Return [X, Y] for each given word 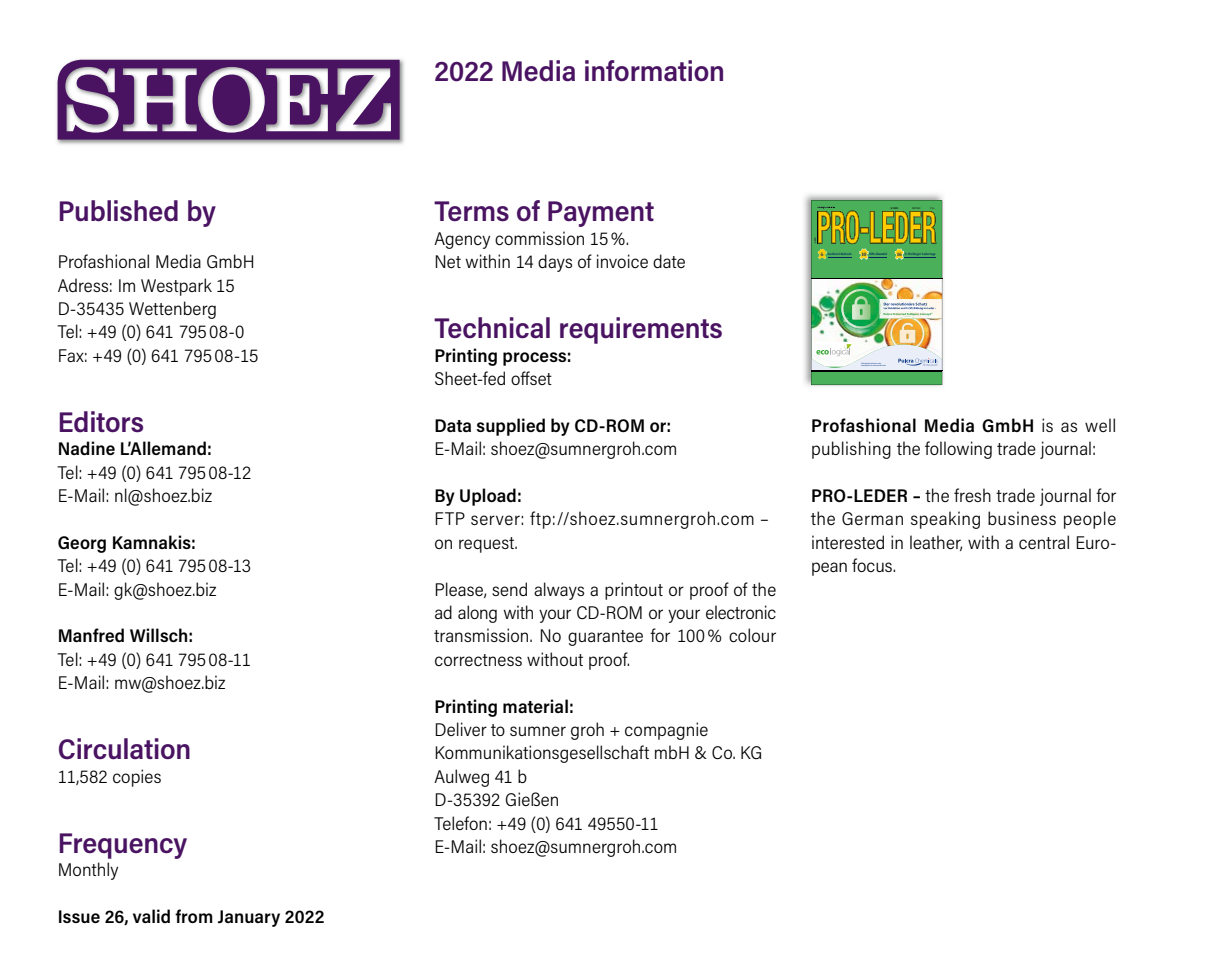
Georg [82, 544]
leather [936, 543]
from [194, 916]
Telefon [460, 823]
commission [539, 238]
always [559, 591]
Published [119, 211]
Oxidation [895, 309]
